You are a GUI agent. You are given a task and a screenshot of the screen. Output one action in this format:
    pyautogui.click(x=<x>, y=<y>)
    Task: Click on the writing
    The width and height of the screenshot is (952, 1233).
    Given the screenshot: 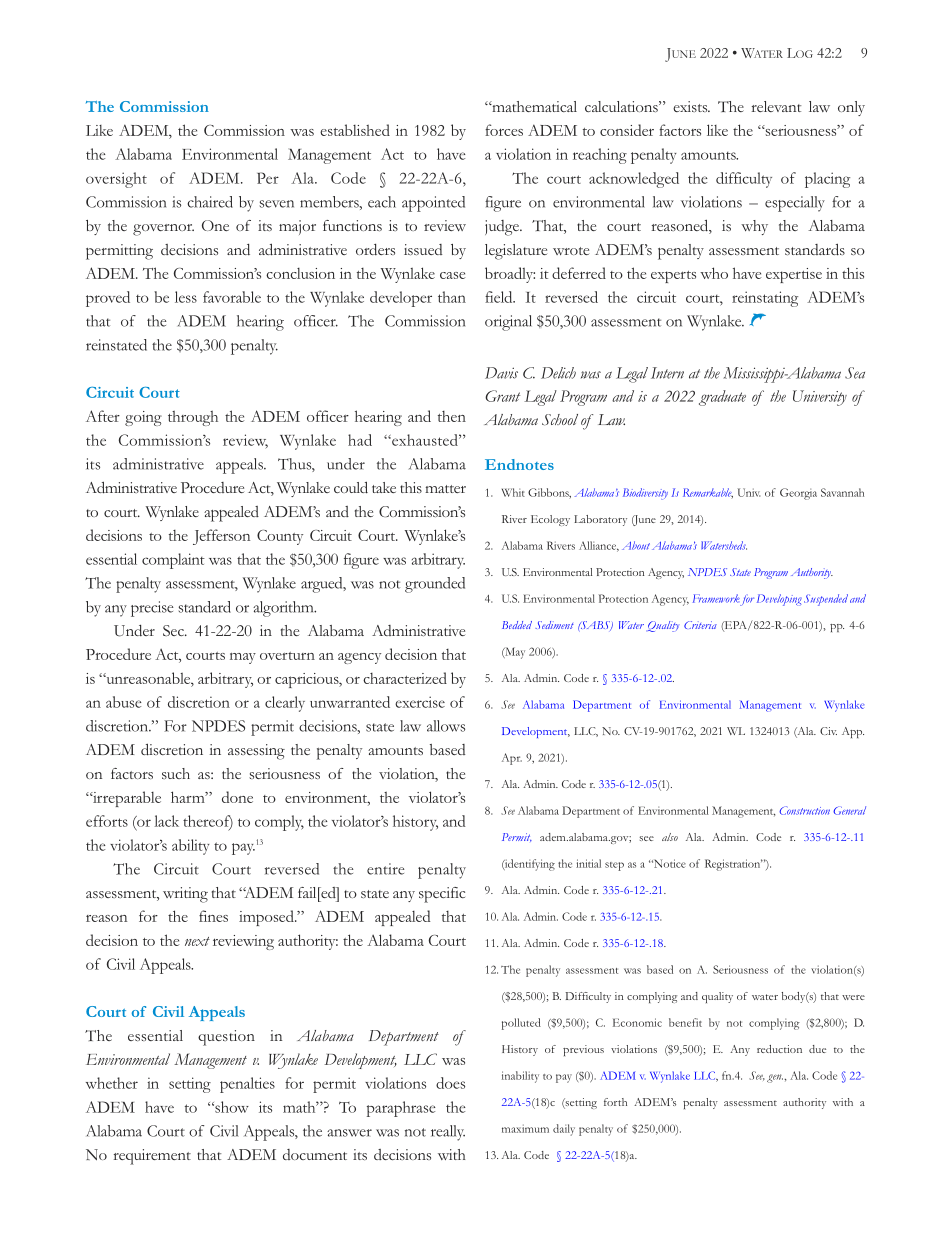 What is the action you would take?
    pyautogui.click(x=185, y=895)
